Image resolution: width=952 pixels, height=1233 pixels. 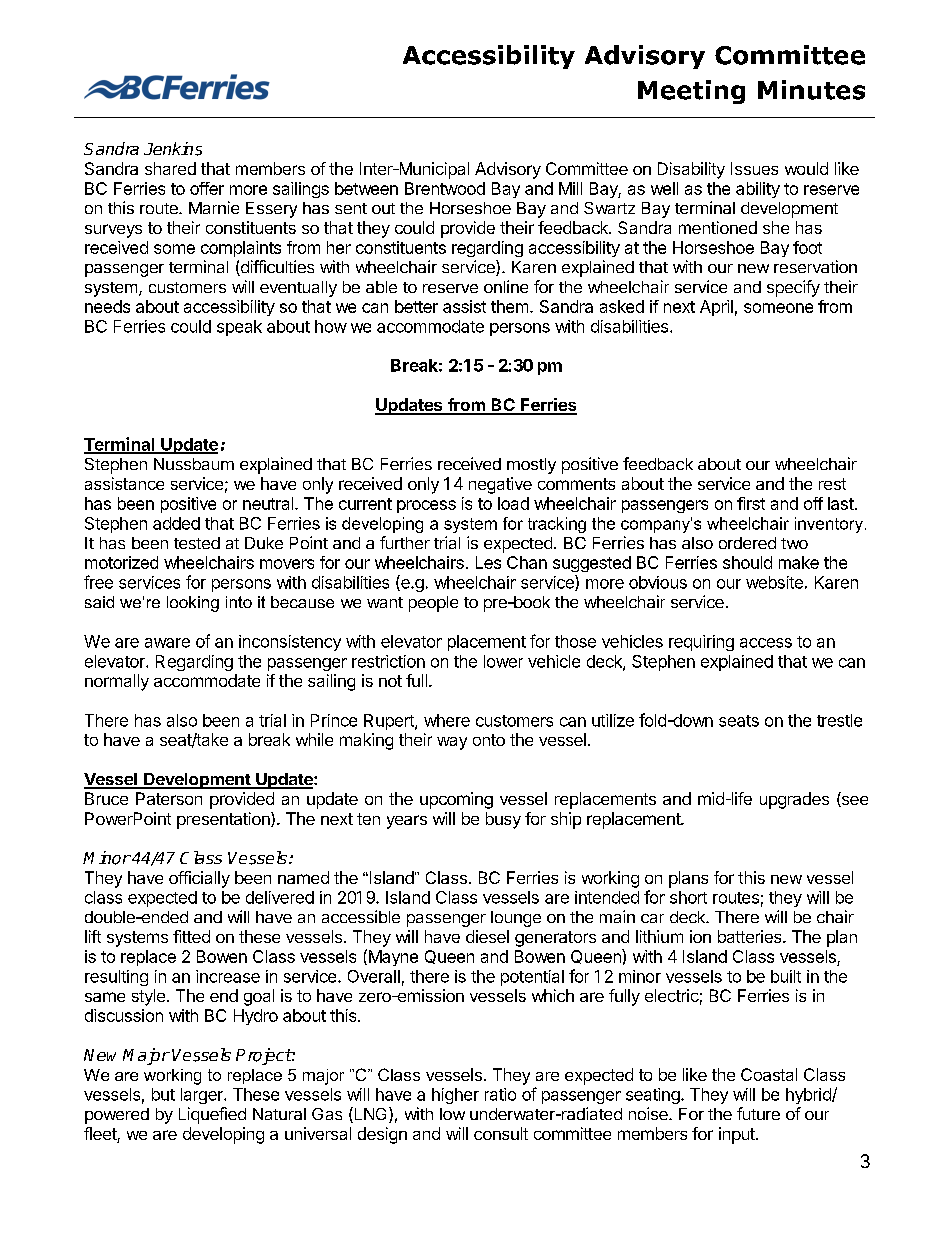 What do you see at coordinates (751, 503) in the screenshot?
I see `first` at bounding box center [751, 503].
